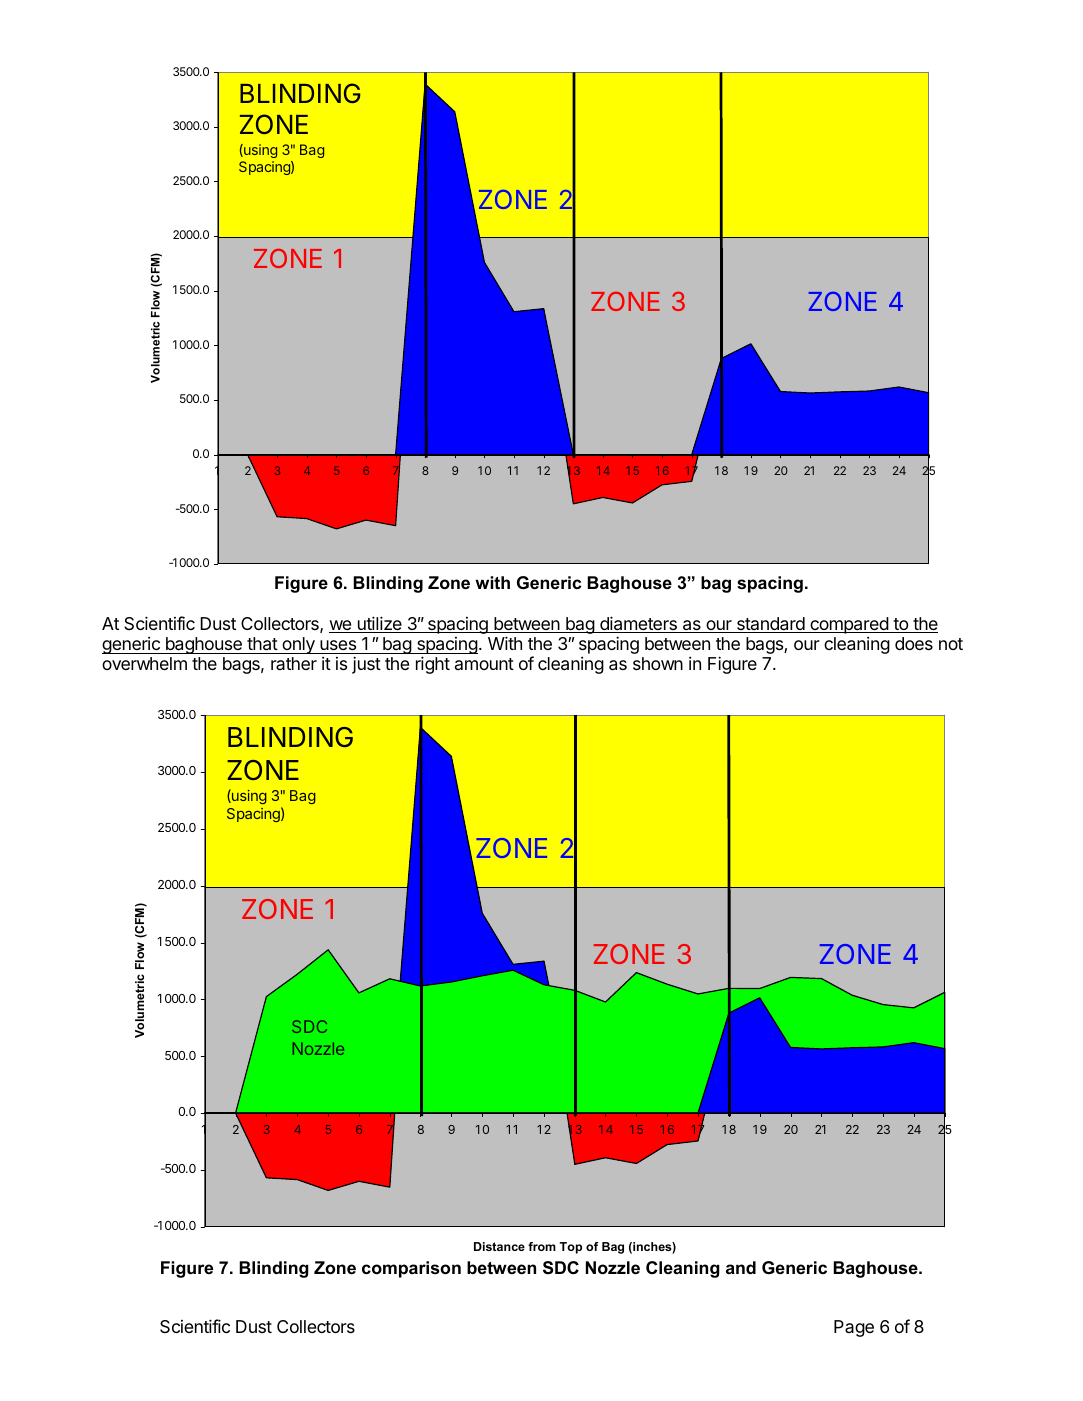 Image resolution: width=1083 pixels, height=1401 pixels. I want to click on Page, so click(854, 1328).
